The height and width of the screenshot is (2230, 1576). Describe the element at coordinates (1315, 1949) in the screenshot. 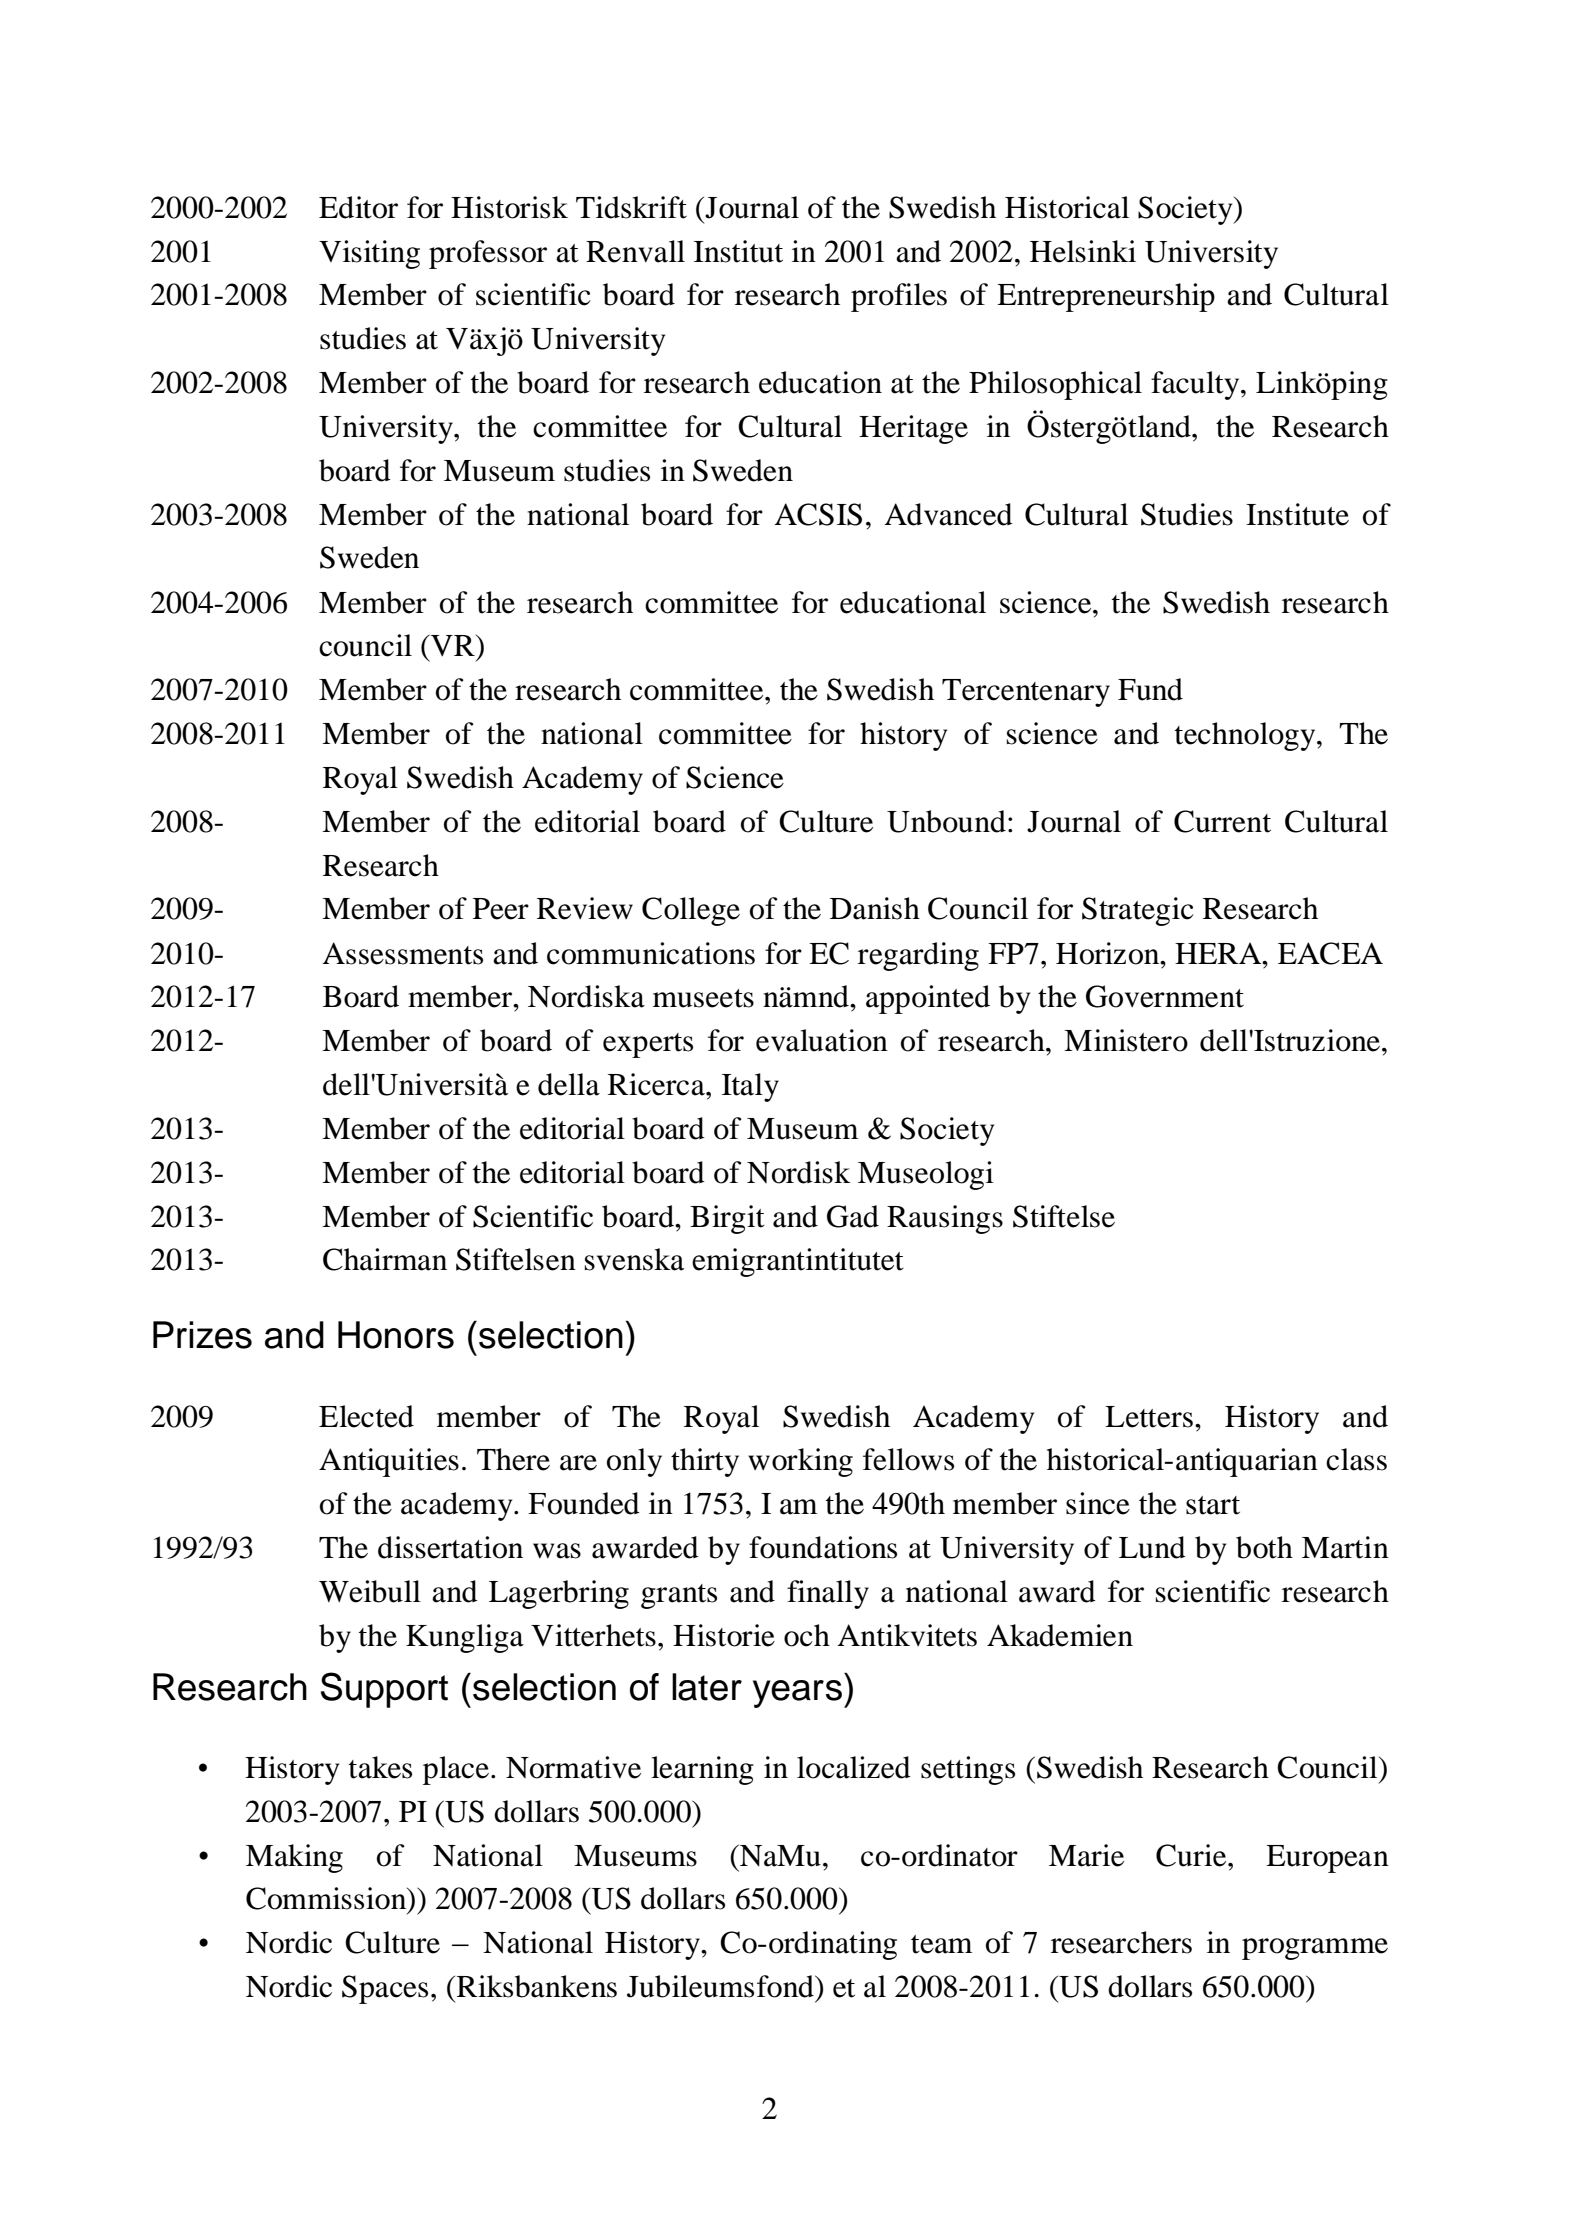

I see `programme` at that location.
